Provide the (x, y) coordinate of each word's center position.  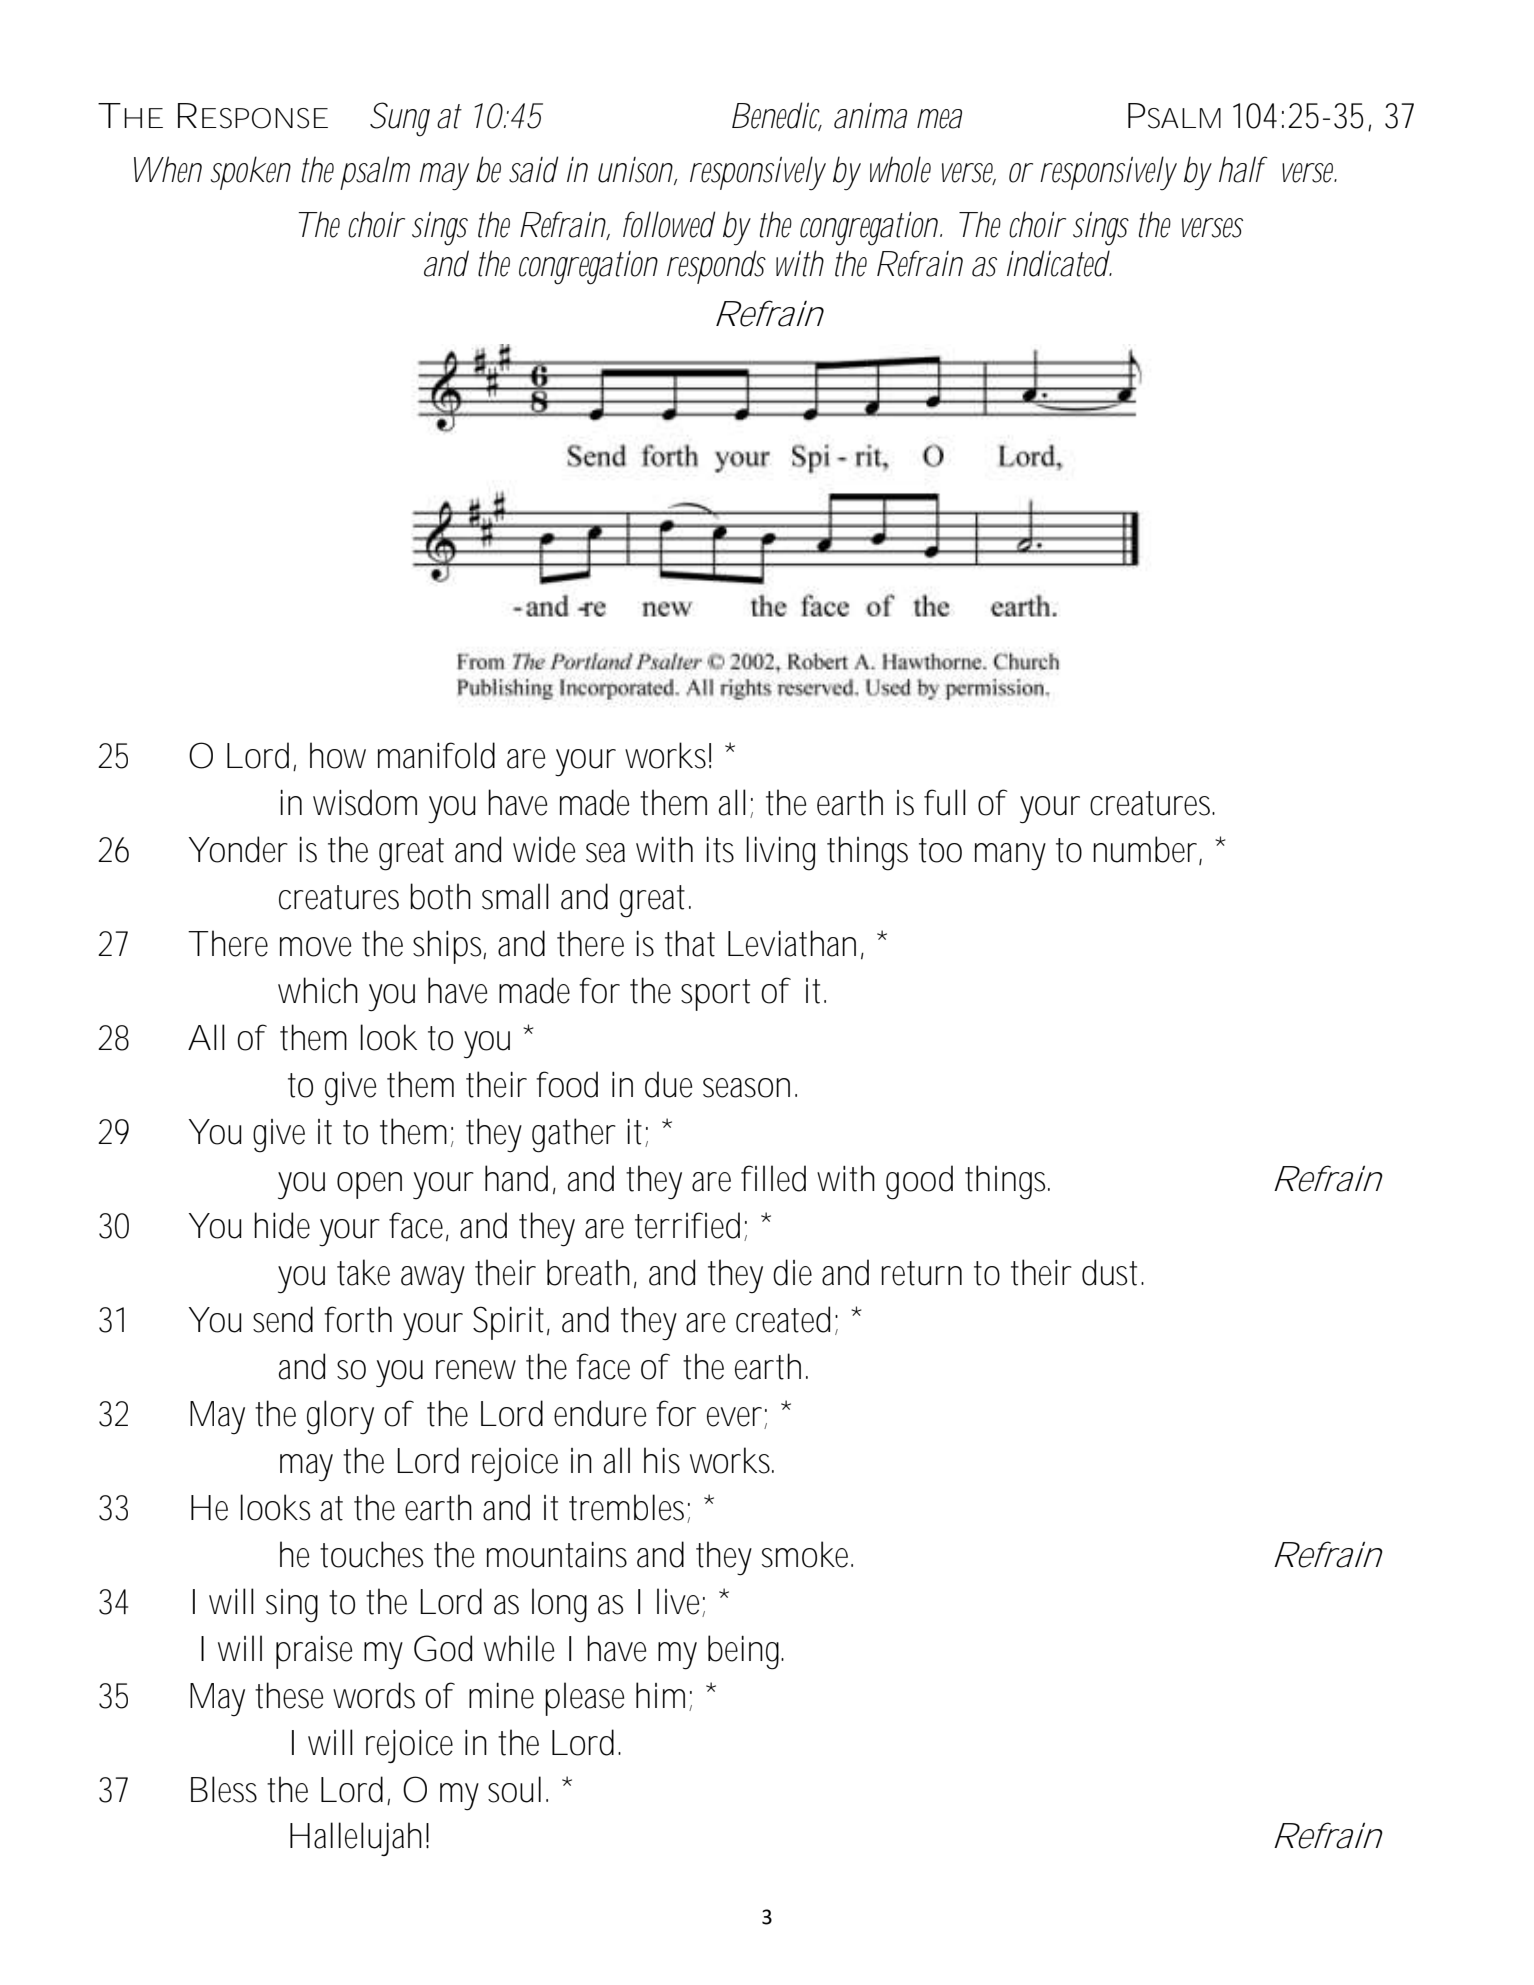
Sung (400, 119)
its (720, 849)
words (374, 1695)
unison (635, 170)
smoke (805, 1554)
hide (282, 1225)
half (1243, 169)
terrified (687, 1225)
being (743, 1652)
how (338, 755)
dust (1112, 1272)
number (1145, 849)
